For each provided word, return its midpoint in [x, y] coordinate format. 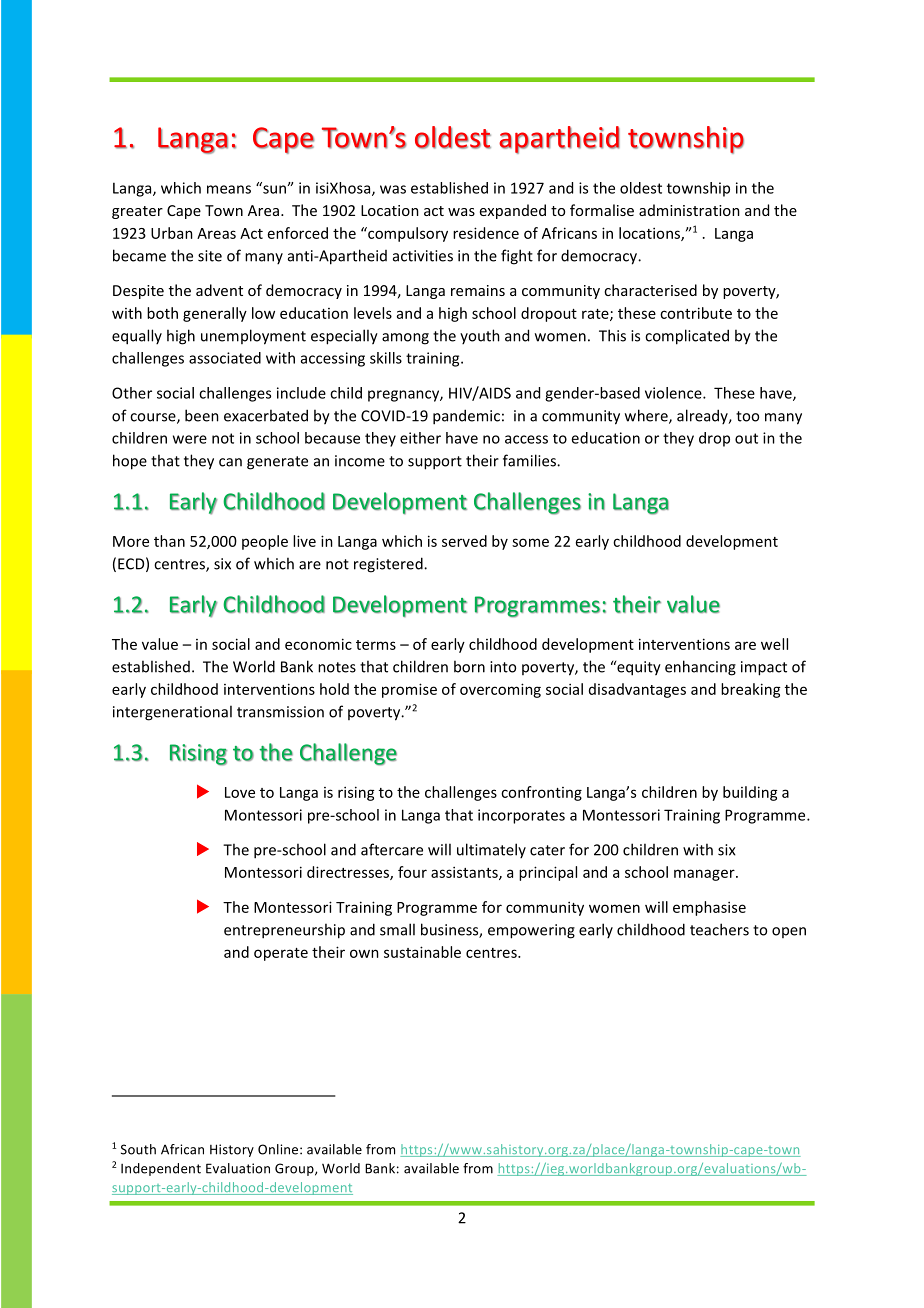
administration [689, 210]
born [469, 666]
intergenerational [172, 713]
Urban [172, 233]
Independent [161, 1169]
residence [486, 233]
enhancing [700, 668]
